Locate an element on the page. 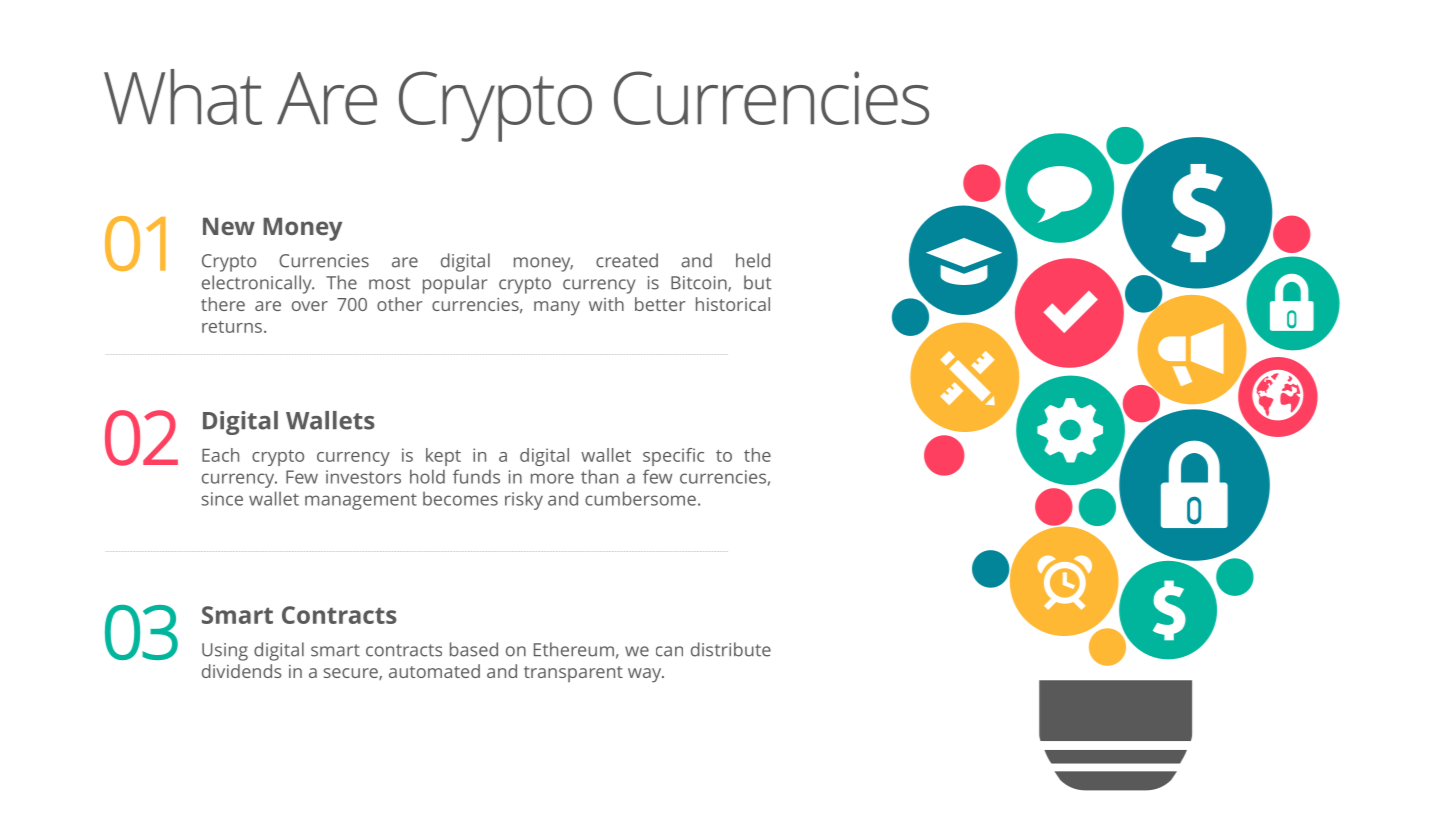 This image has height=819, width=1456. specific is located at coordinates (673, 457).
